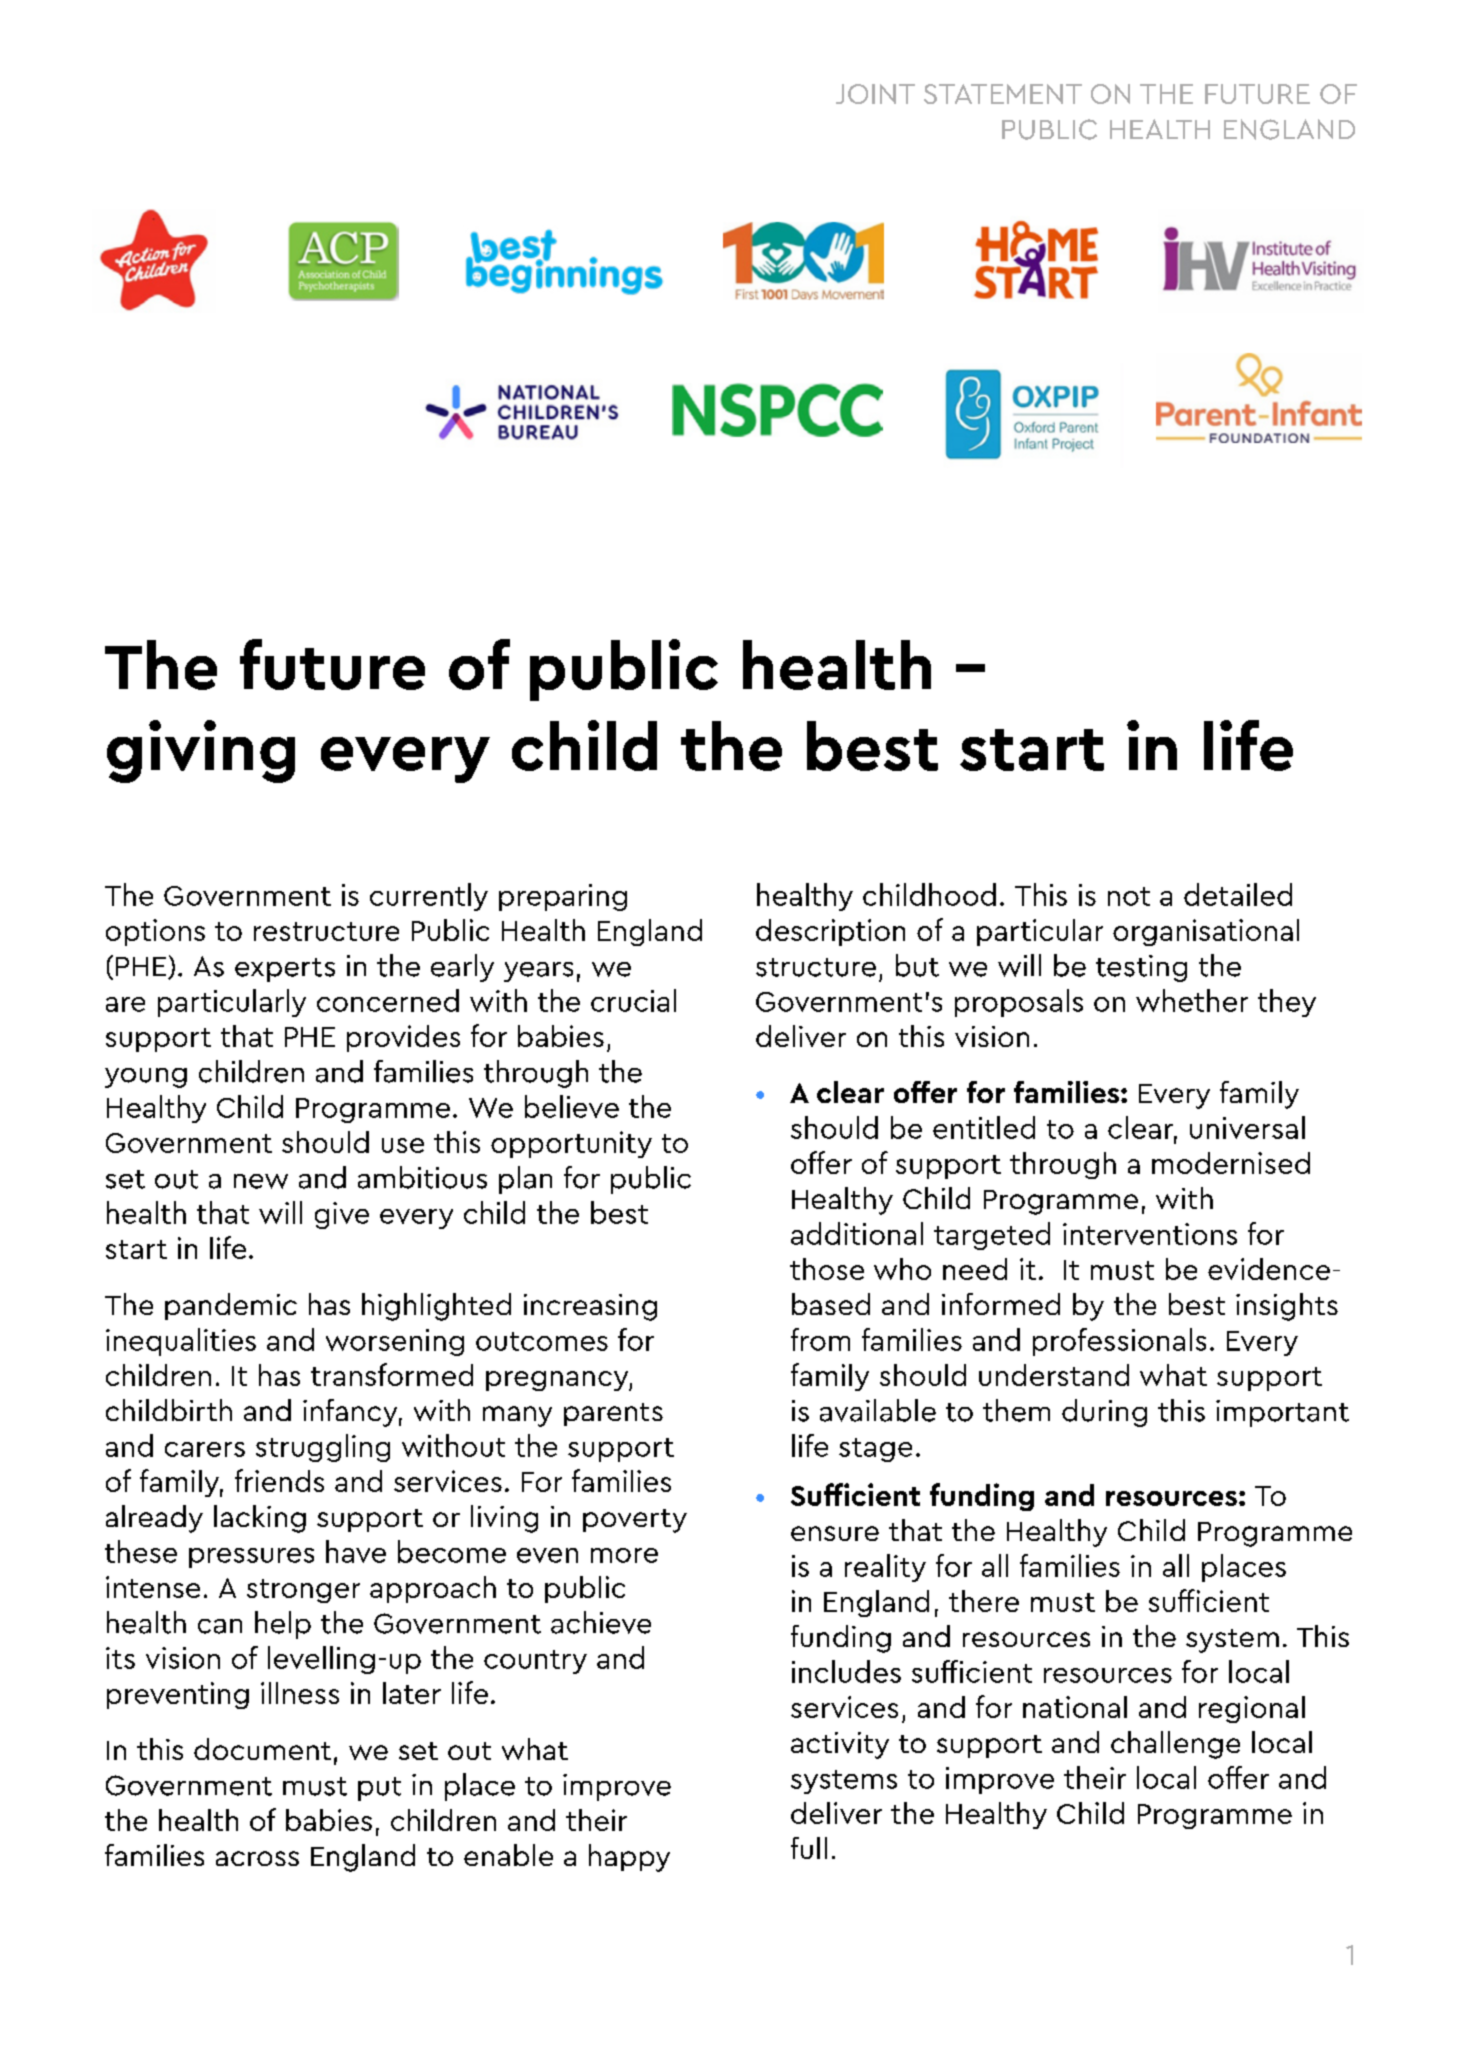 The height and width of the image is (2066, 1461). I want to click on testing, so click(1141, 968).
